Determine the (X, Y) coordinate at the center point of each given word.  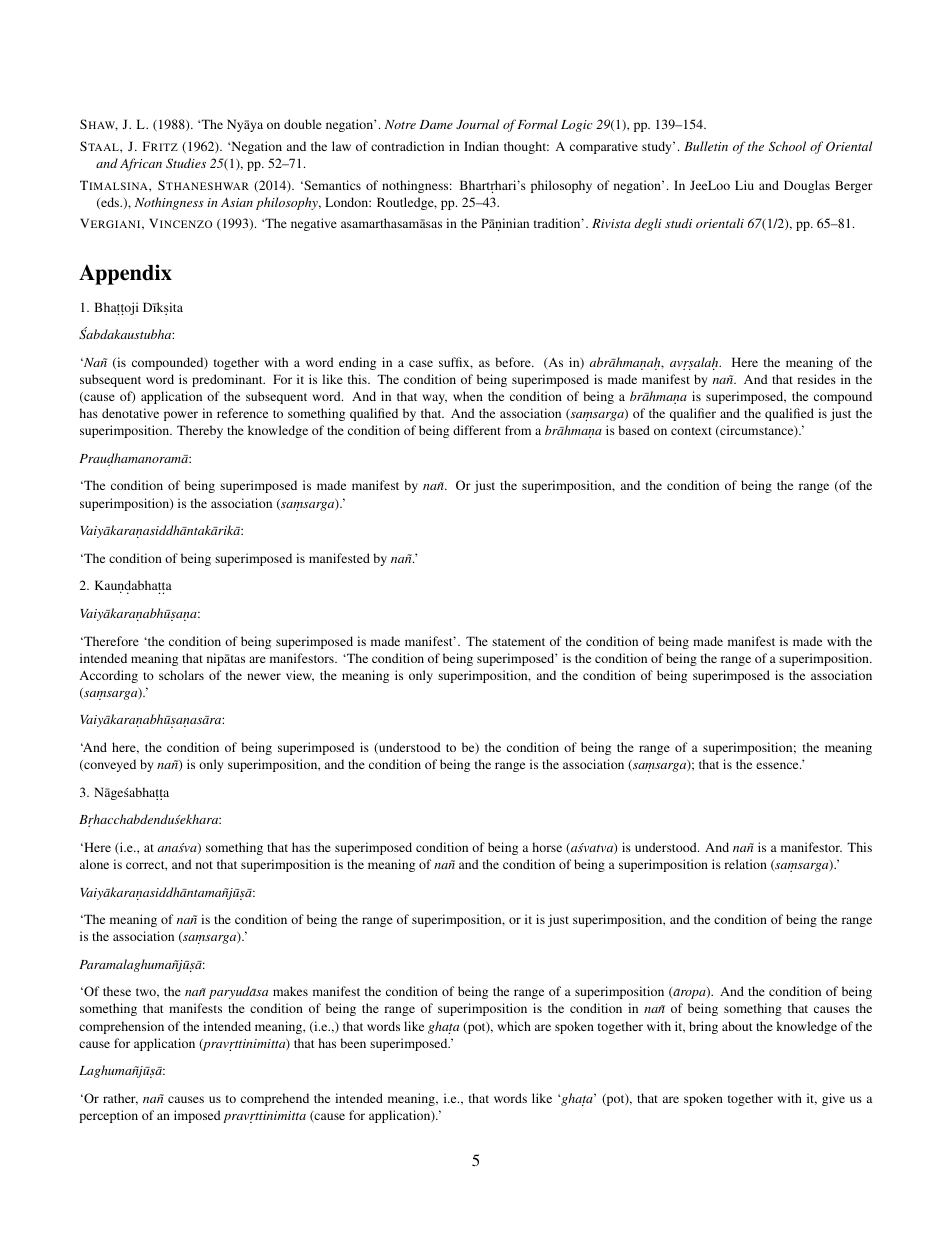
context (691, 431)
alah (707, 363)
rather (120, 1099)
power (181, 416)
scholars (181, 675)
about (737, 1026)
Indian (481, 146)
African (141, 164)
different (477, 430)
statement (518, 642)
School (787, 146)
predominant (228, 380)
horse (547, 847)
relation (745, 864)
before (514, 362)
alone (94, 864)
